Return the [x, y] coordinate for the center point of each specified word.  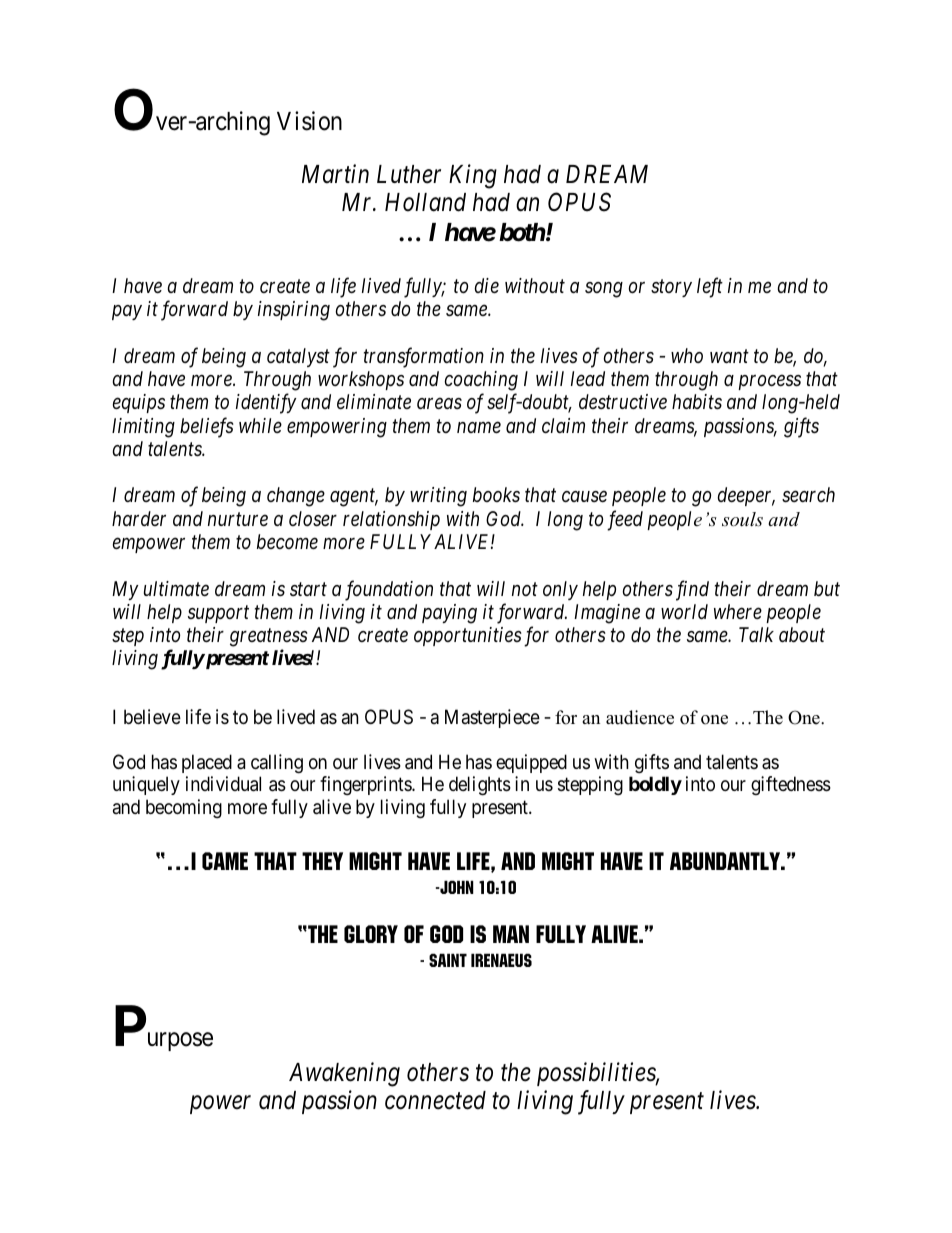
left [710, 287]
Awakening [344, 1074]
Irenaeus [501, 960]
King [473, 176]
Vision [309, 121]
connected [435, 1100]
